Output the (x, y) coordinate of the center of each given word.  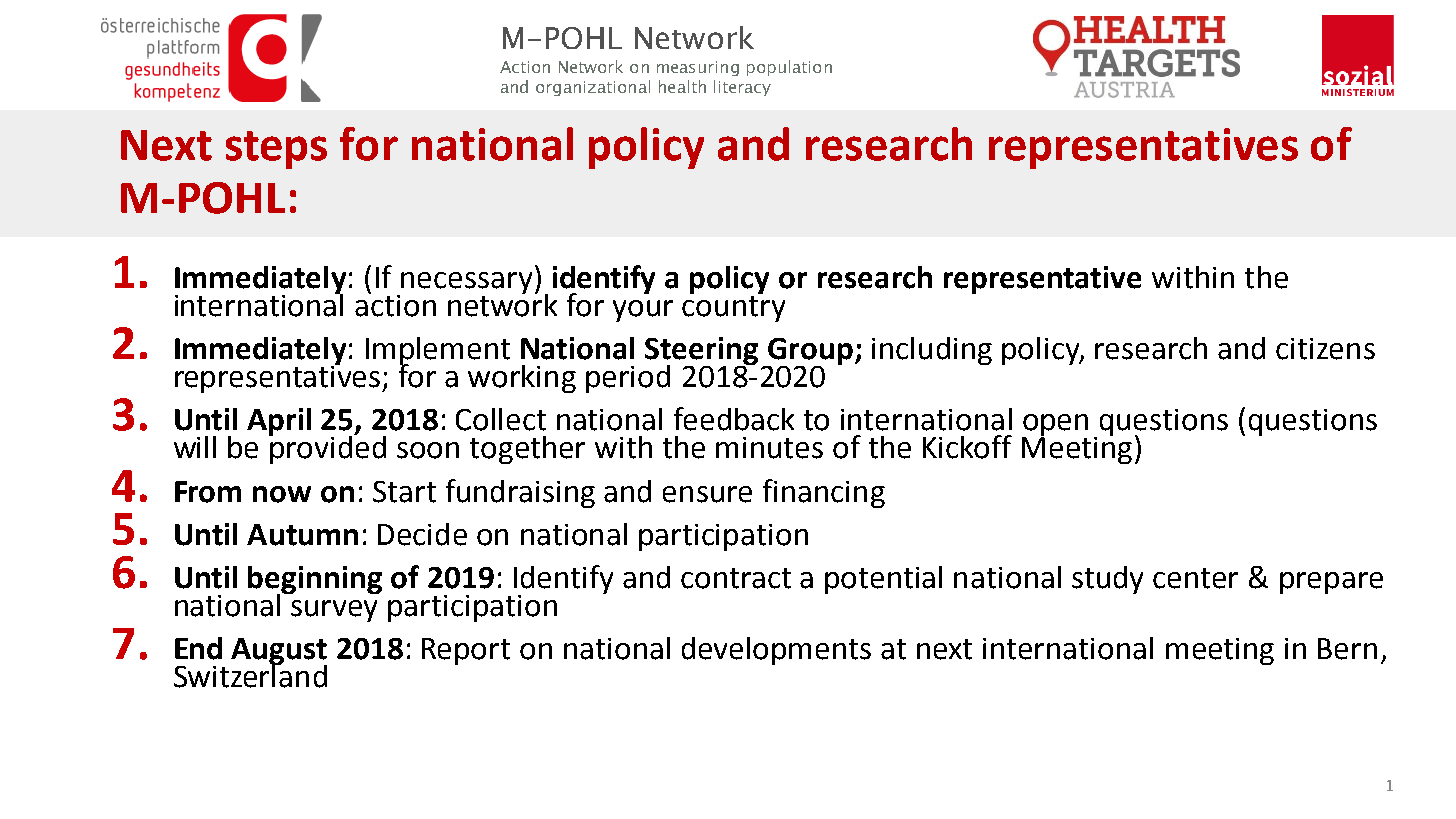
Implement (438, 352)
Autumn (302, 535)
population (789, 68)
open (1055, 426)
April (279, 422)
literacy (742, 88)
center (1195, 578)
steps (276, 150)
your (643, 311)
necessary (465, 284)
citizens (1325, 349)
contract (736, 578)
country (733, 309)
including (932, 351)
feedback (734, 419)
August (279, 653)
